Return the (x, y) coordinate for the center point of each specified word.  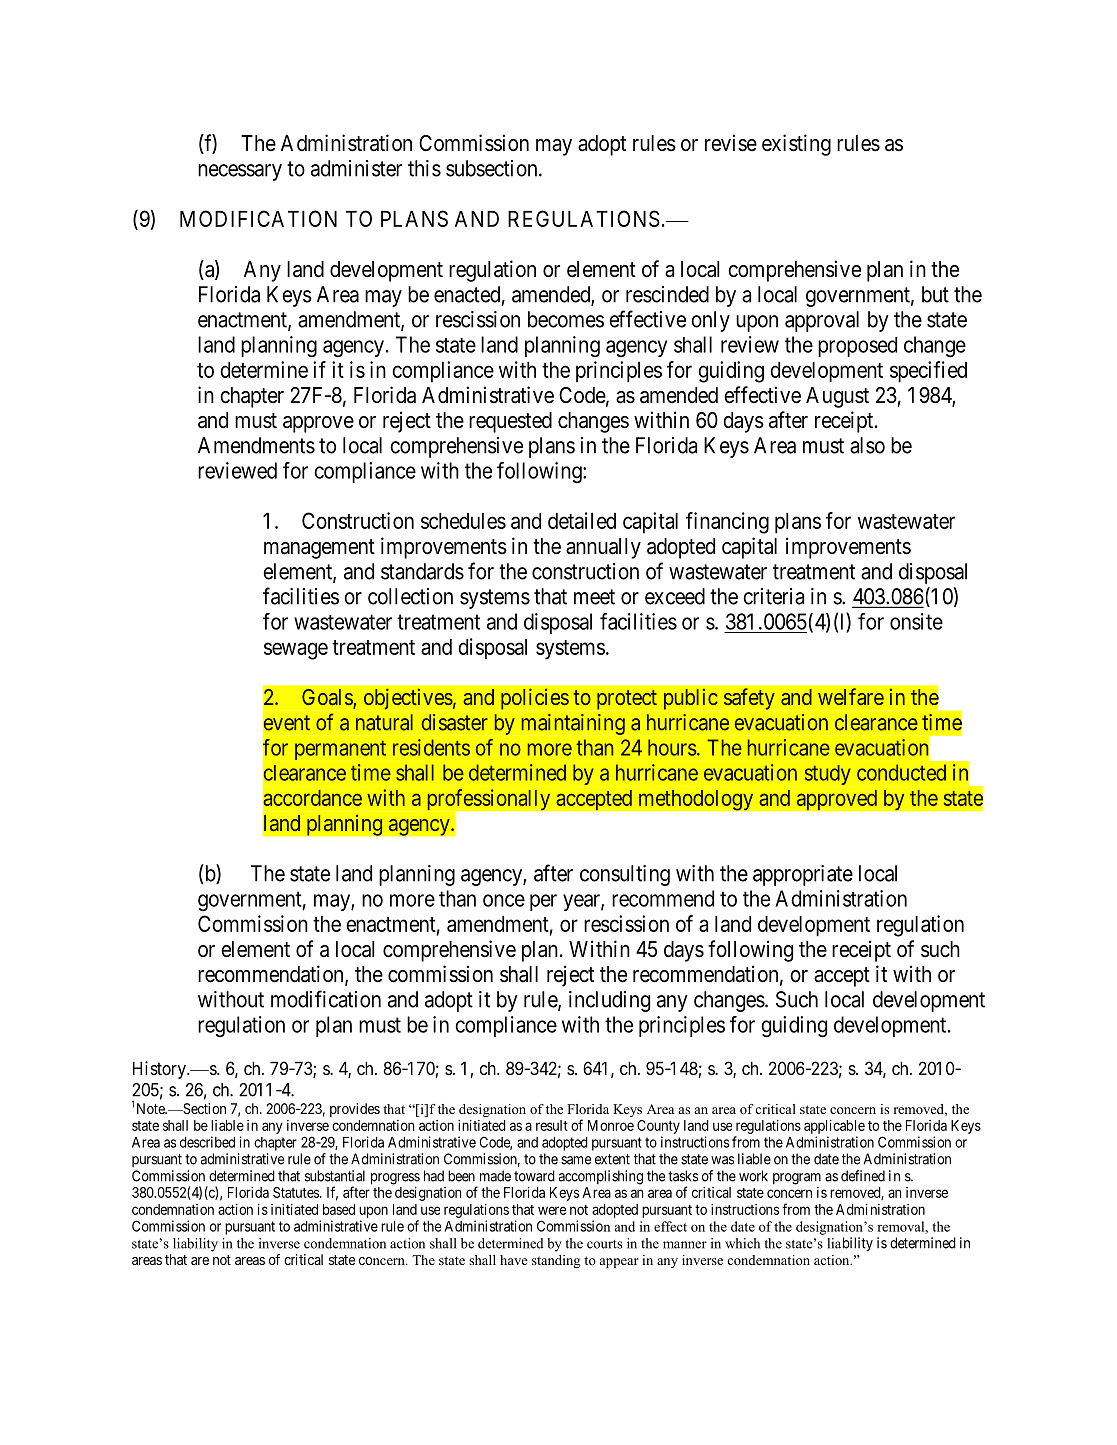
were (552, 1210)
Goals (328, 698)
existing (796, 145)
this (424, 168)
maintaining (573, 724)
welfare (851, 696)
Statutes (297, 1192)
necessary (240, 172)
